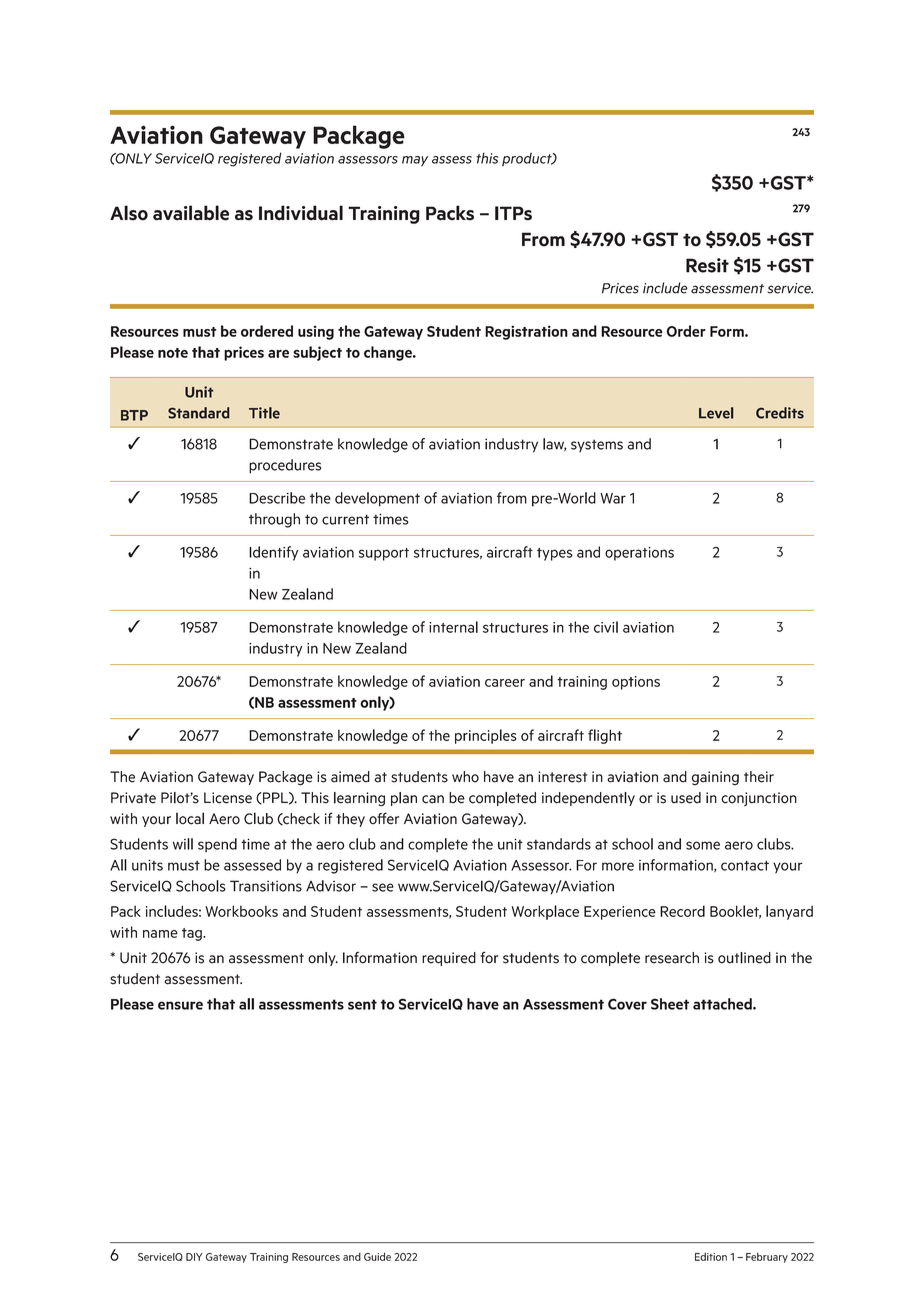 The width and height of the screenshot is (924, 1308). I want to click on available, so click(191, 213).
